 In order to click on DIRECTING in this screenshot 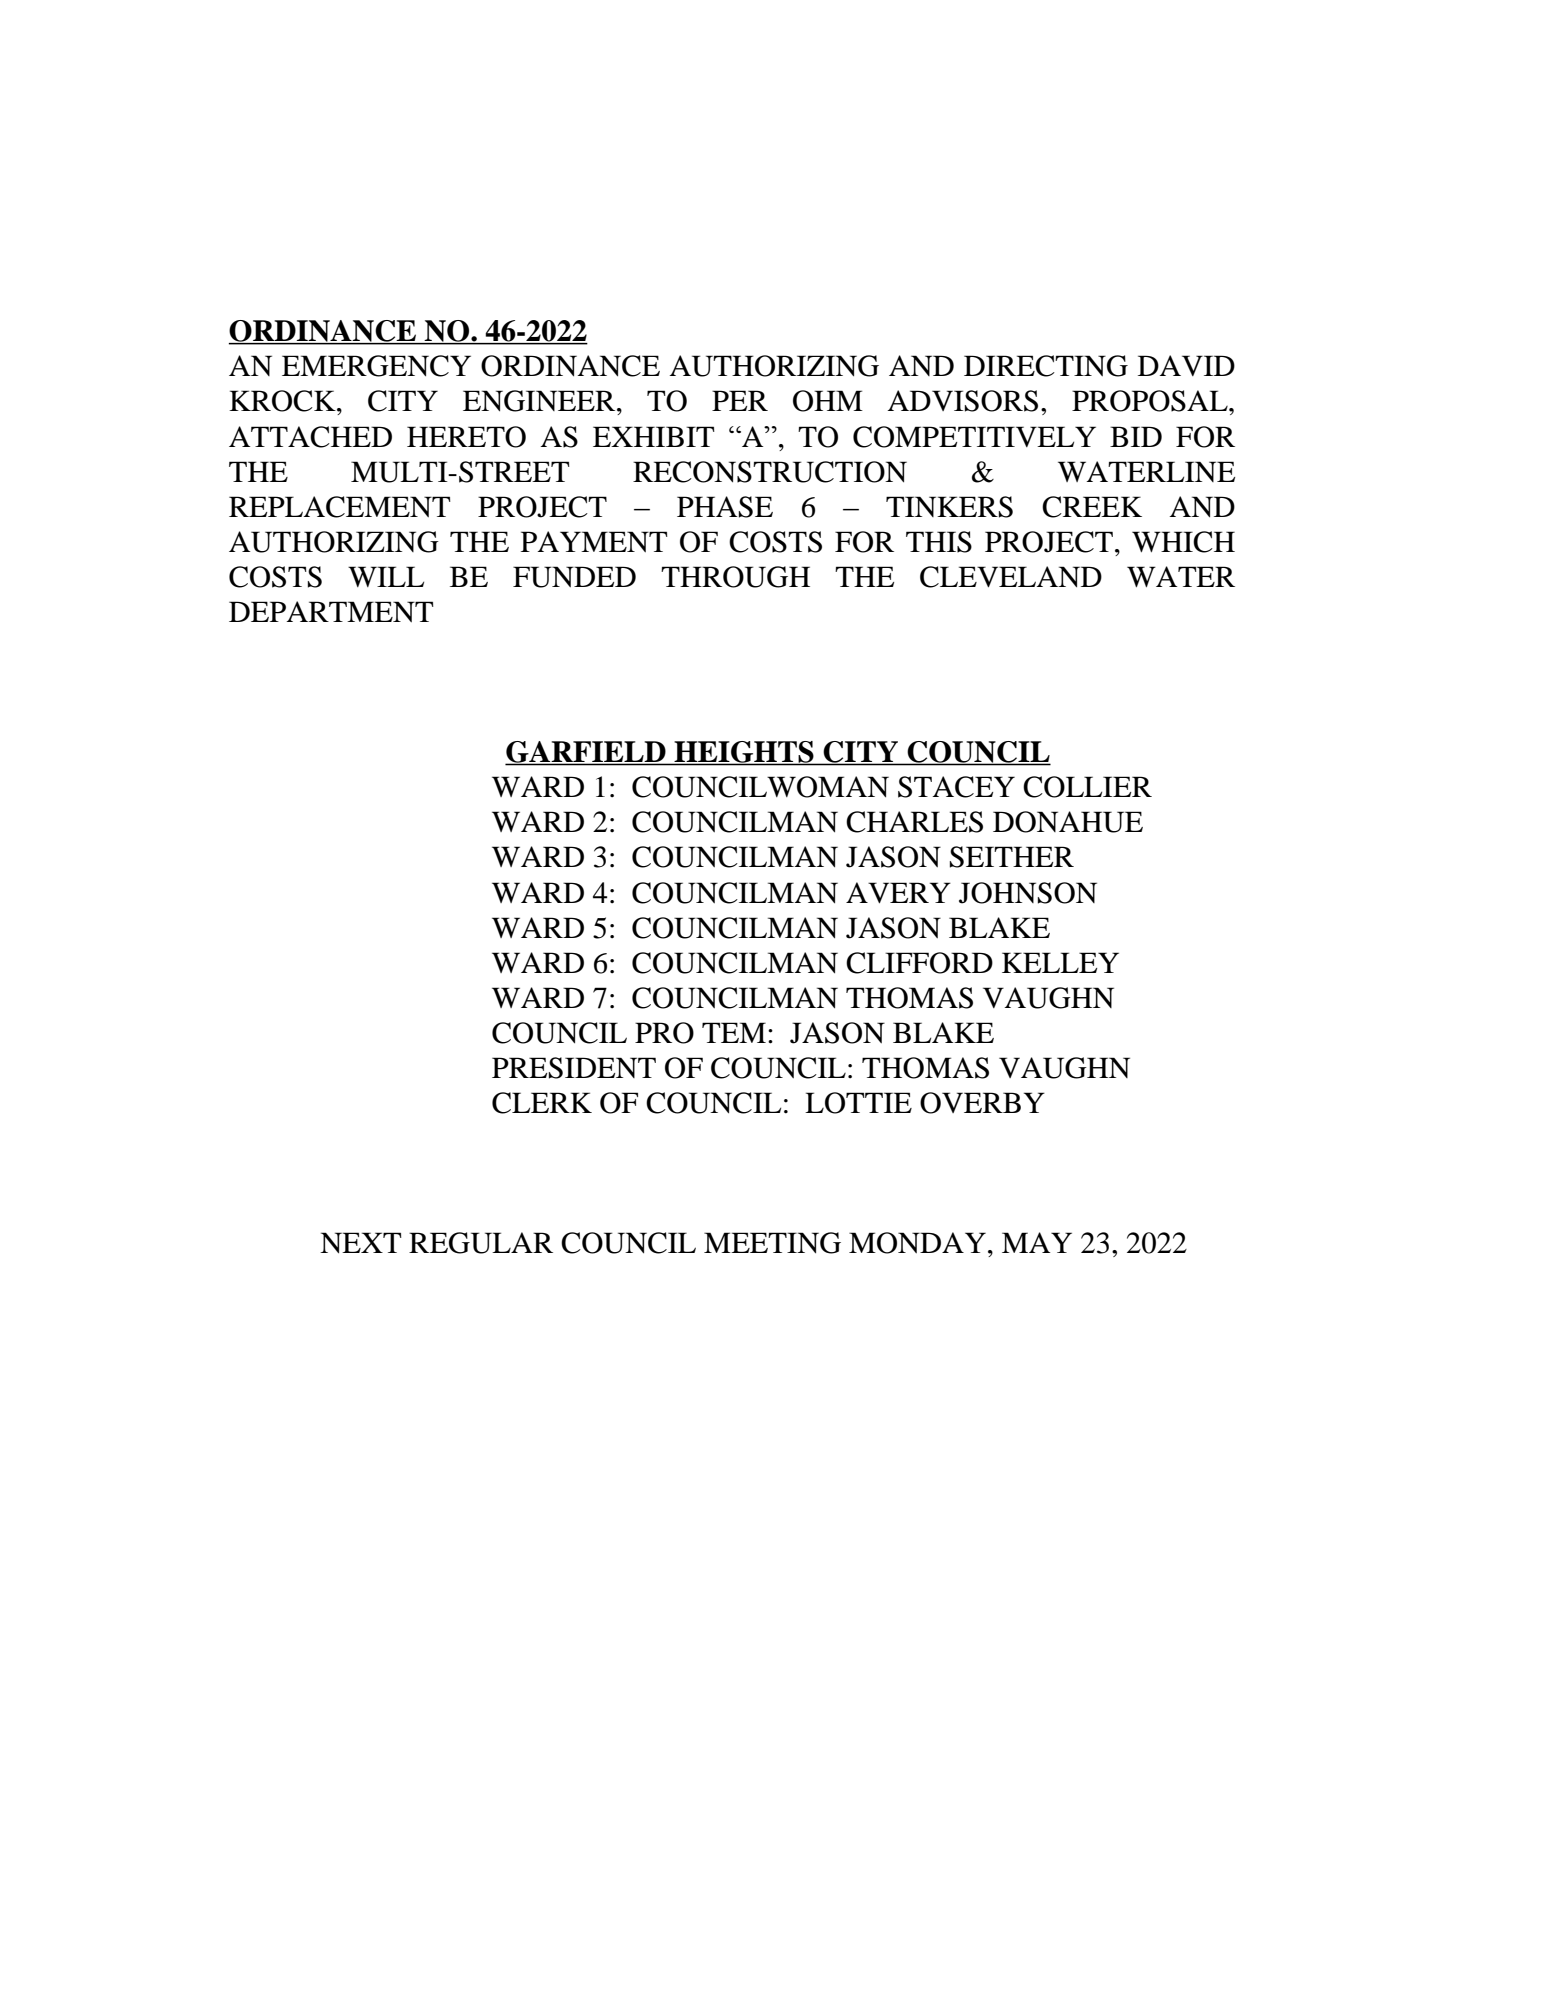, I will do `click(1046, 366)`.
